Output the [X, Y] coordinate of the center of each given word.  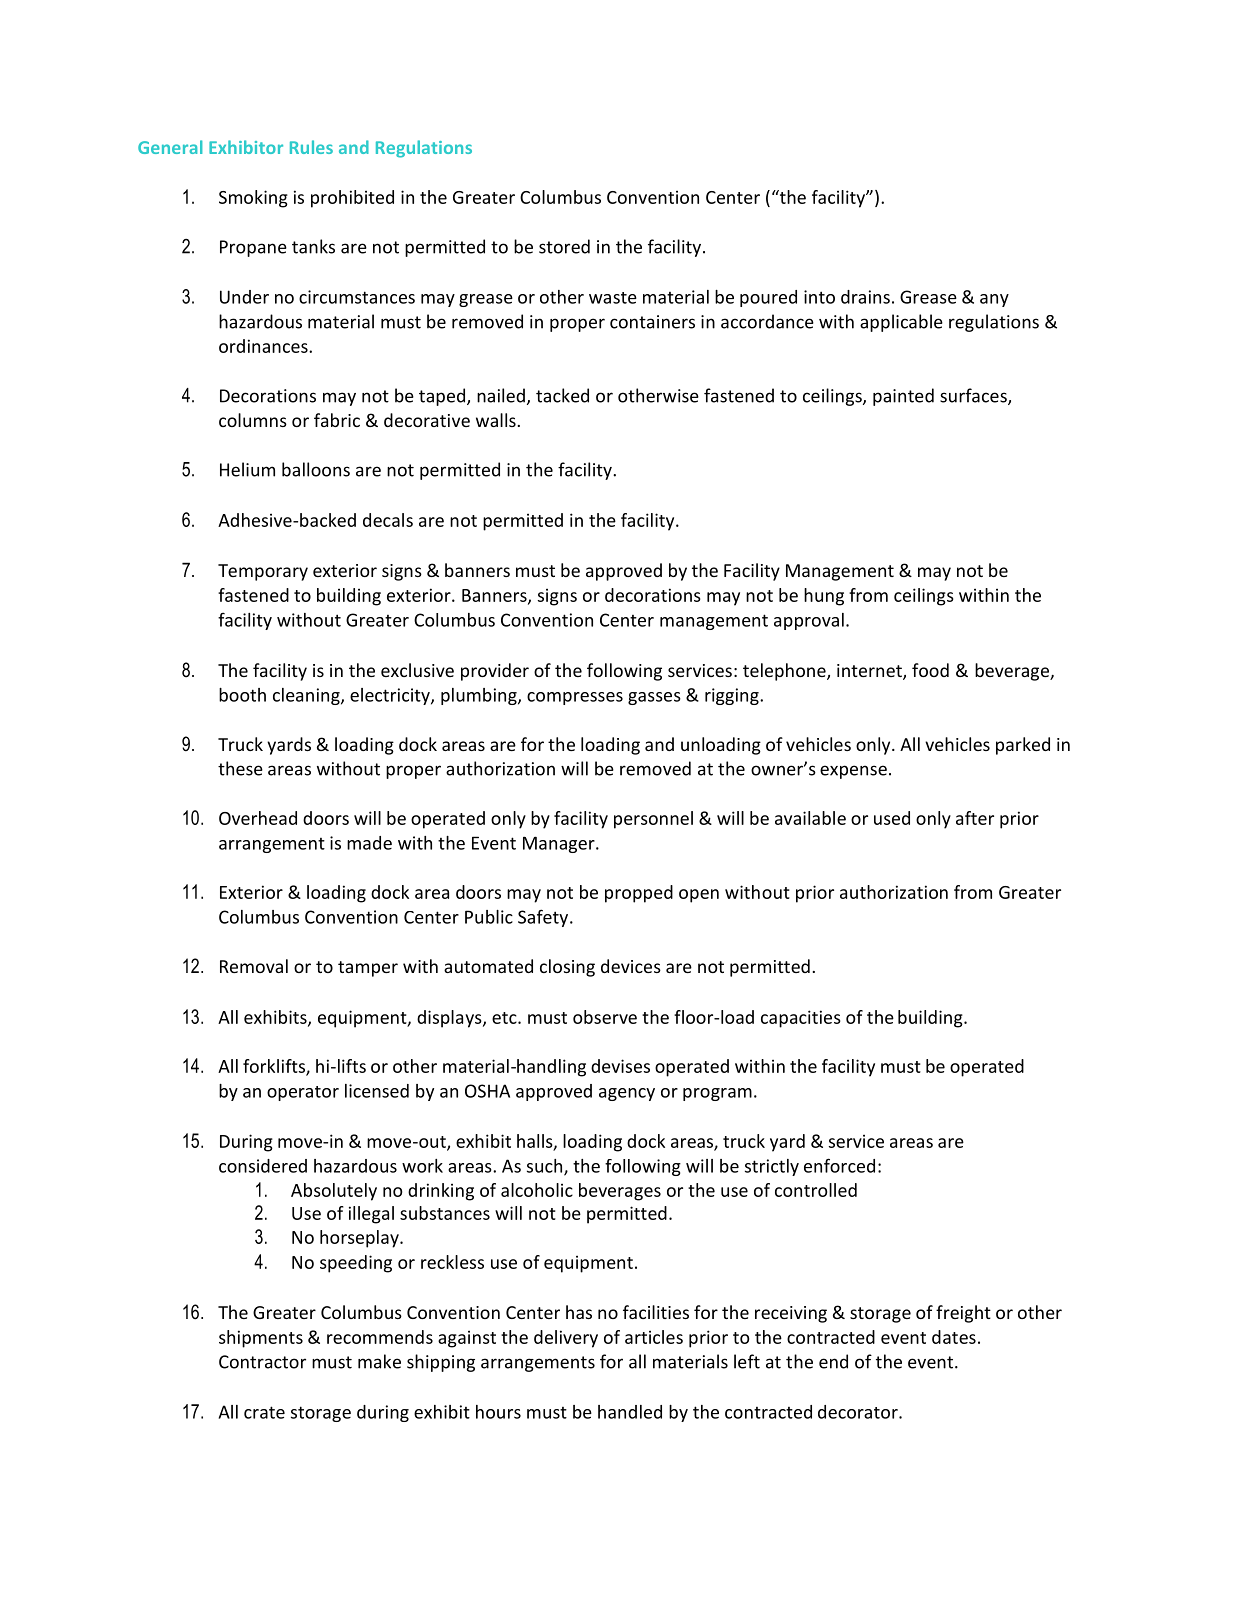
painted [903, 397]
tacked [562, 395]
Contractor [262, 1362]
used [892, 818]
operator [303, 1093]
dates [954, 1337]
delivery [566, 1339]
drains [865, 297]
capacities [801, 1019]
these [240, 768]
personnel [653, 820]
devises [620, 1066]
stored [564, 246]
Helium [247, 469]
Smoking [253, 199]
